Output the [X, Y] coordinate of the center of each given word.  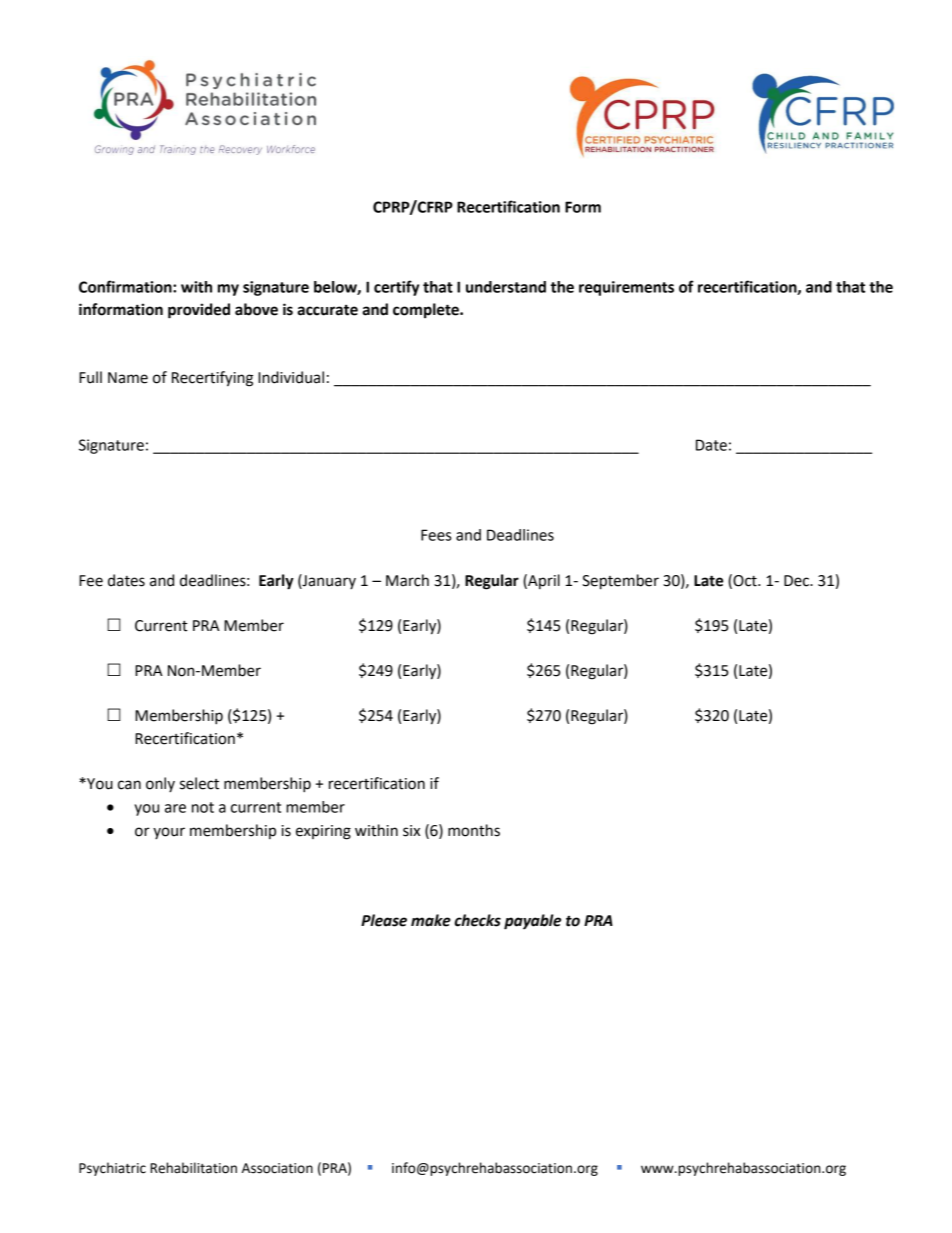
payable [532, 922]
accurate [327, 310]
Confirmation [126, 286]
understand [506, 287]
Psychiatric [112, 1169]
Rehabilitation [193, 1168]
